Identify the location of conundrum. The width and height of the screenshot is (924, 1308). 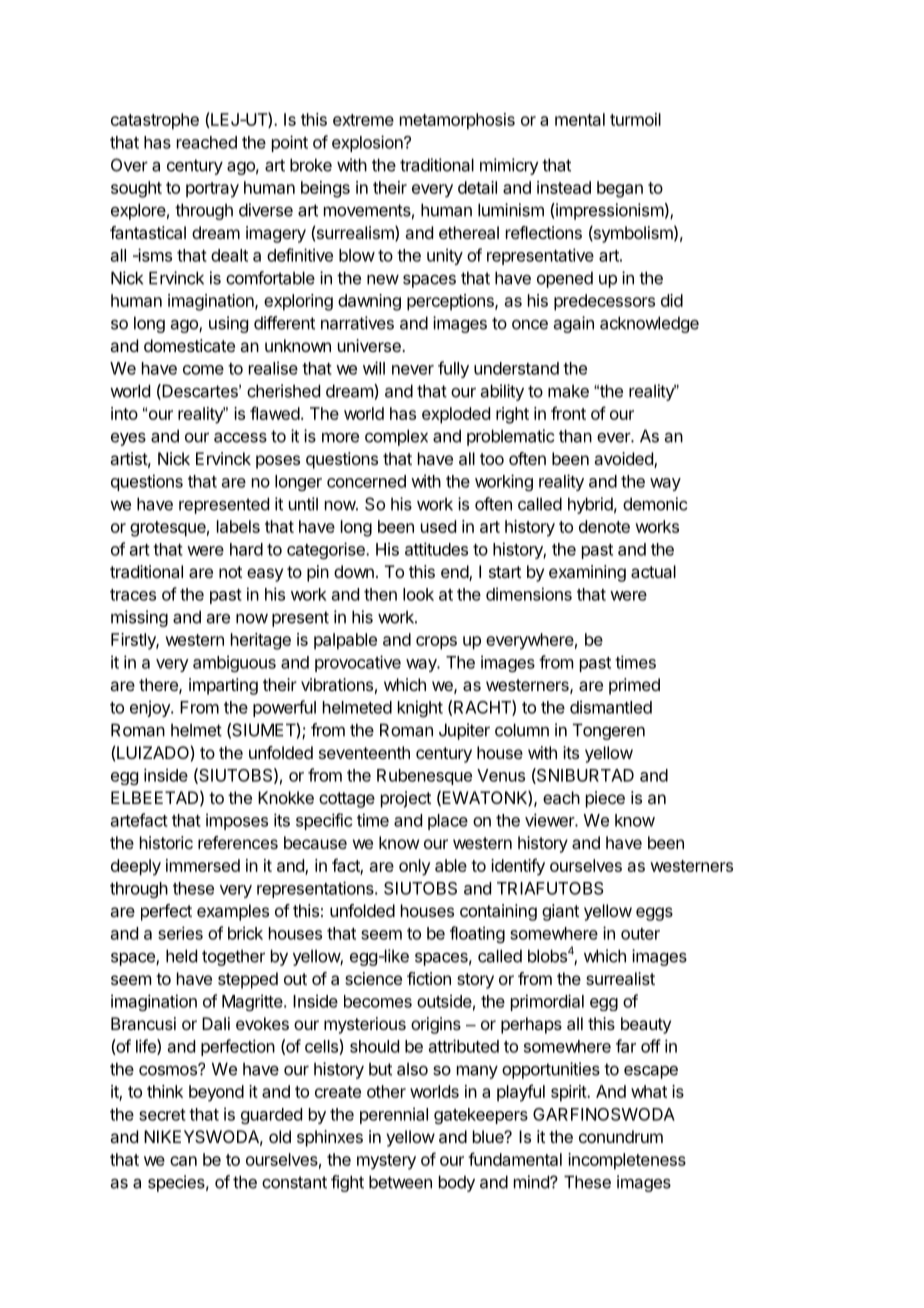
(621, 1136).
